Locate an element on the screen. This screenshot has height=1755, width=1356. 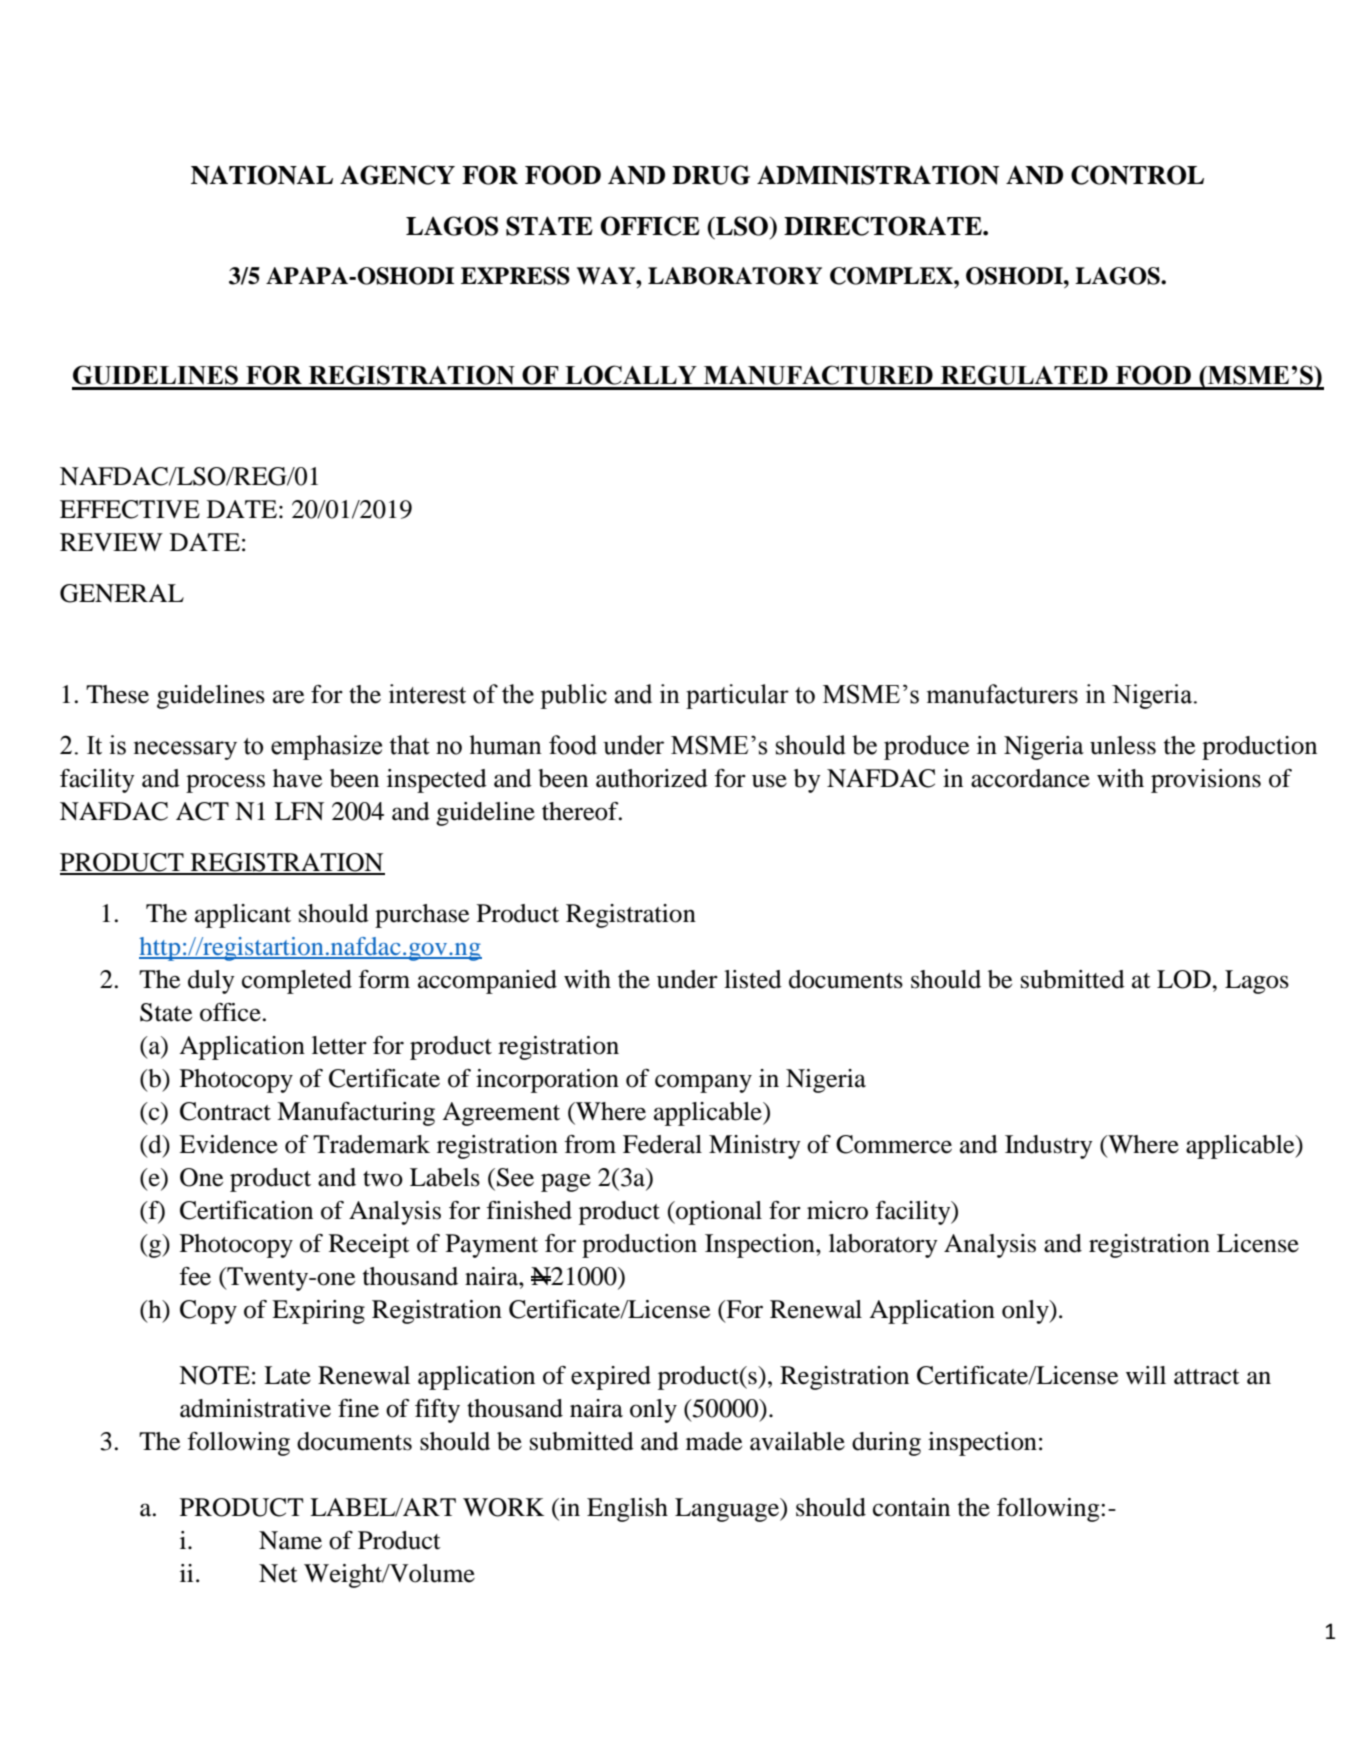
English is located at coordinates (627, 1510).
